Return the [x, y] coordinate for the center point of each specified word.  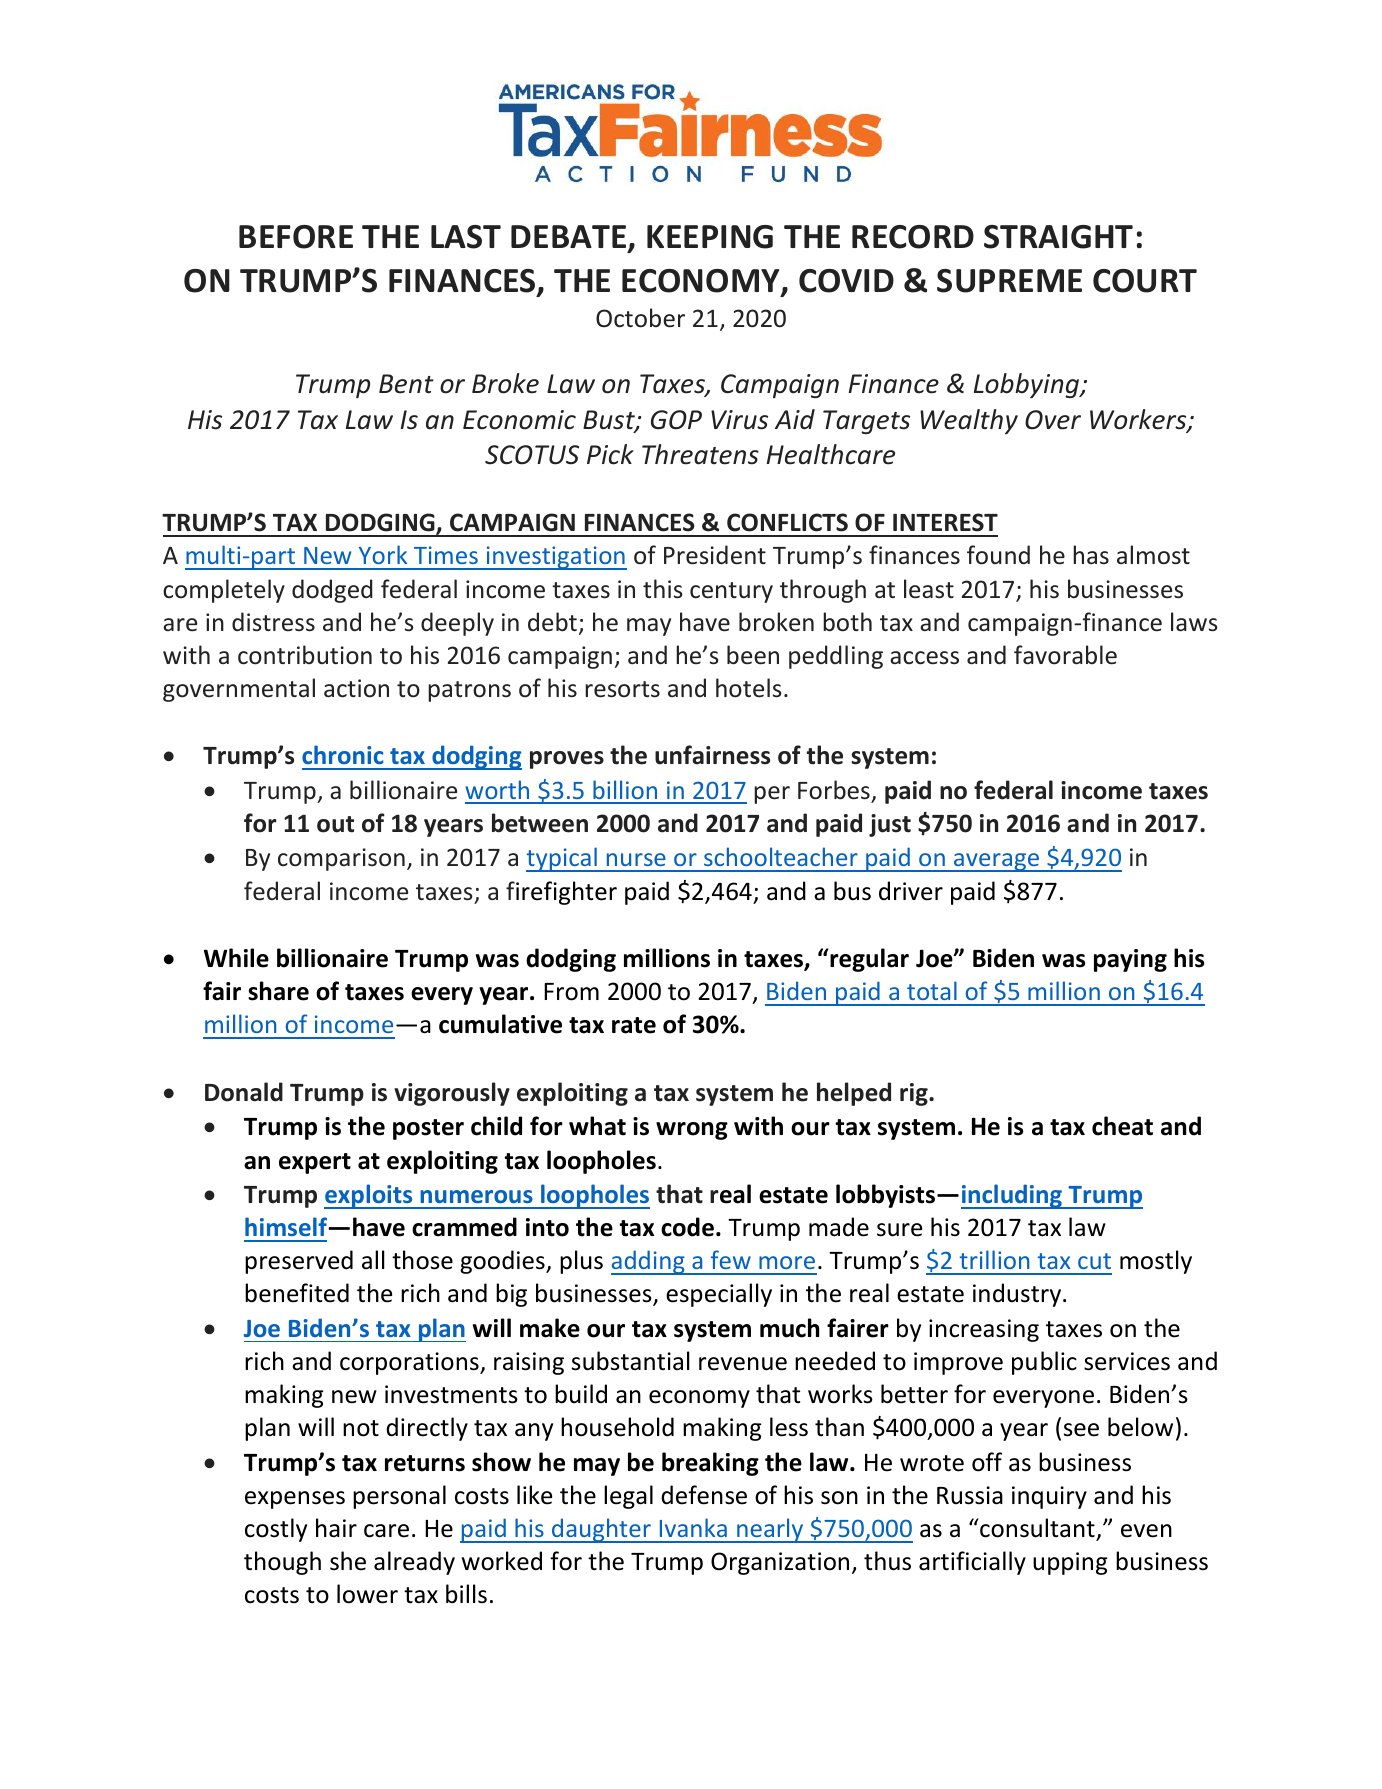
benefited [297, 1293]
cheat [1122, 1126]
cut [1094, 1261]
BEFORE [296, 237]
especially [719, 1295]
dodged [332, 591]
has [1091, 555]
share [278, 991]
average [997, 862]
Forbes [834, 790]
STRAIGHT [1058, 237]
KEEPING [710, 237]
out [335, 824]
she [348, 1561]
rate [634, 1025]
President [715, 555]
